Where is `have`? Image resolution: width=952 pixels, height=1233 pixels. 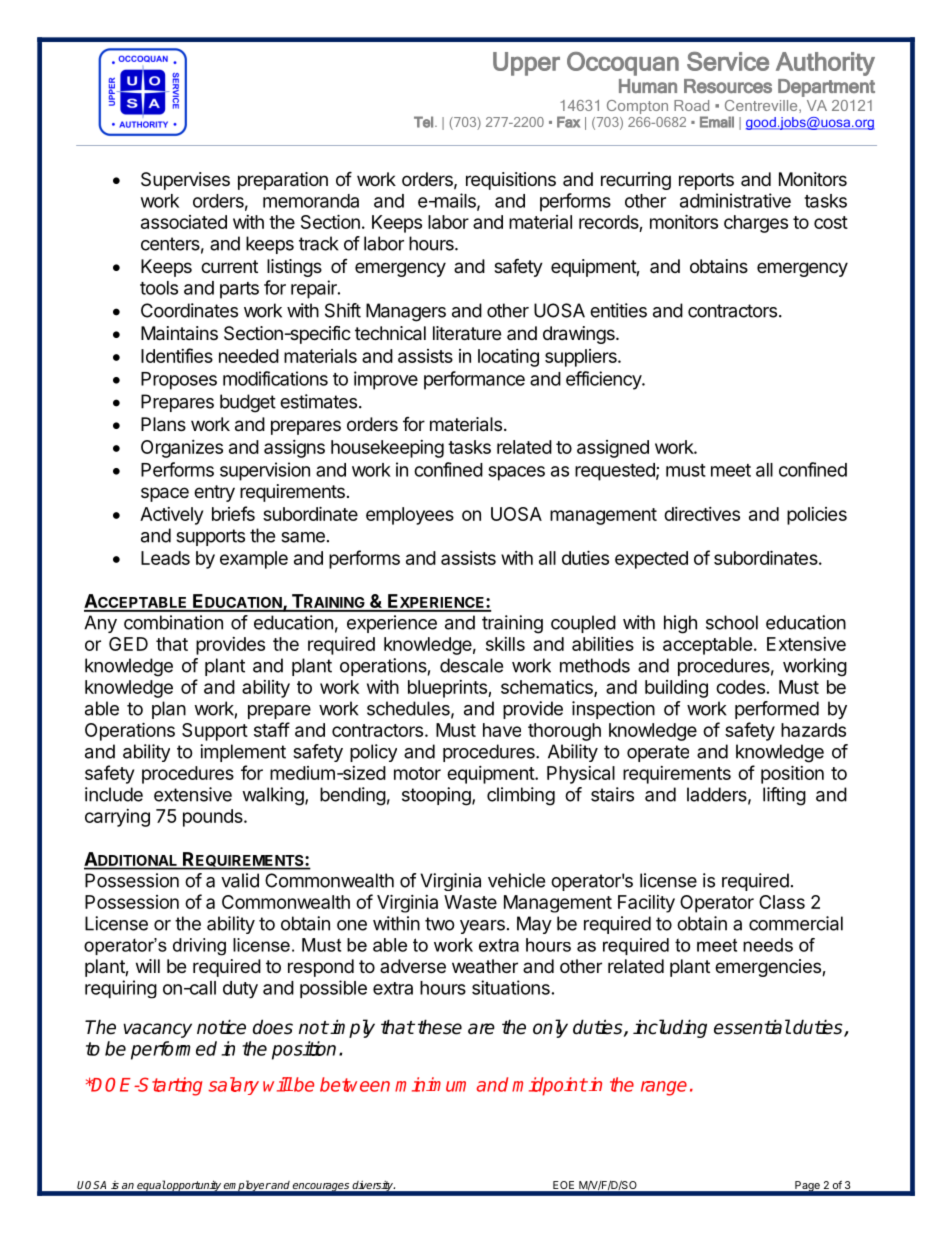 have is located at coordinates (502, 730).
